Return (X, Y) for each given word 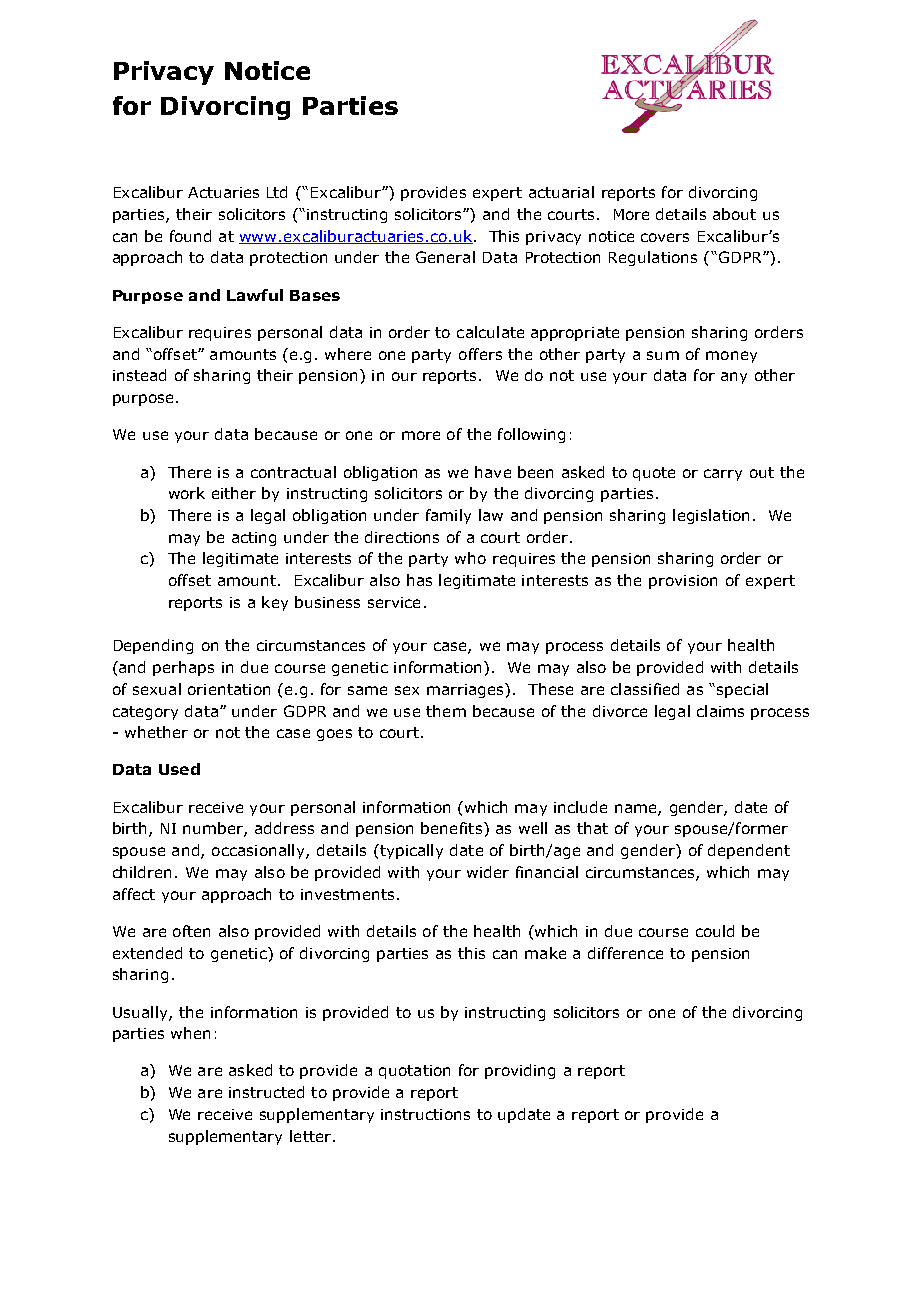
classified (645, 689)
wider (488, 872)
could (715, 931)
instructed (266, 1092)
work (187, 493)
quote (654, 474)
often (191, 931)
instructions (425, 1114)
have (493, 472)
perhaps (183, 668)
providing (520, 1071)
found (190, 236)
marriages (466, 690)
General (445, 257)
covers (665, 237)
